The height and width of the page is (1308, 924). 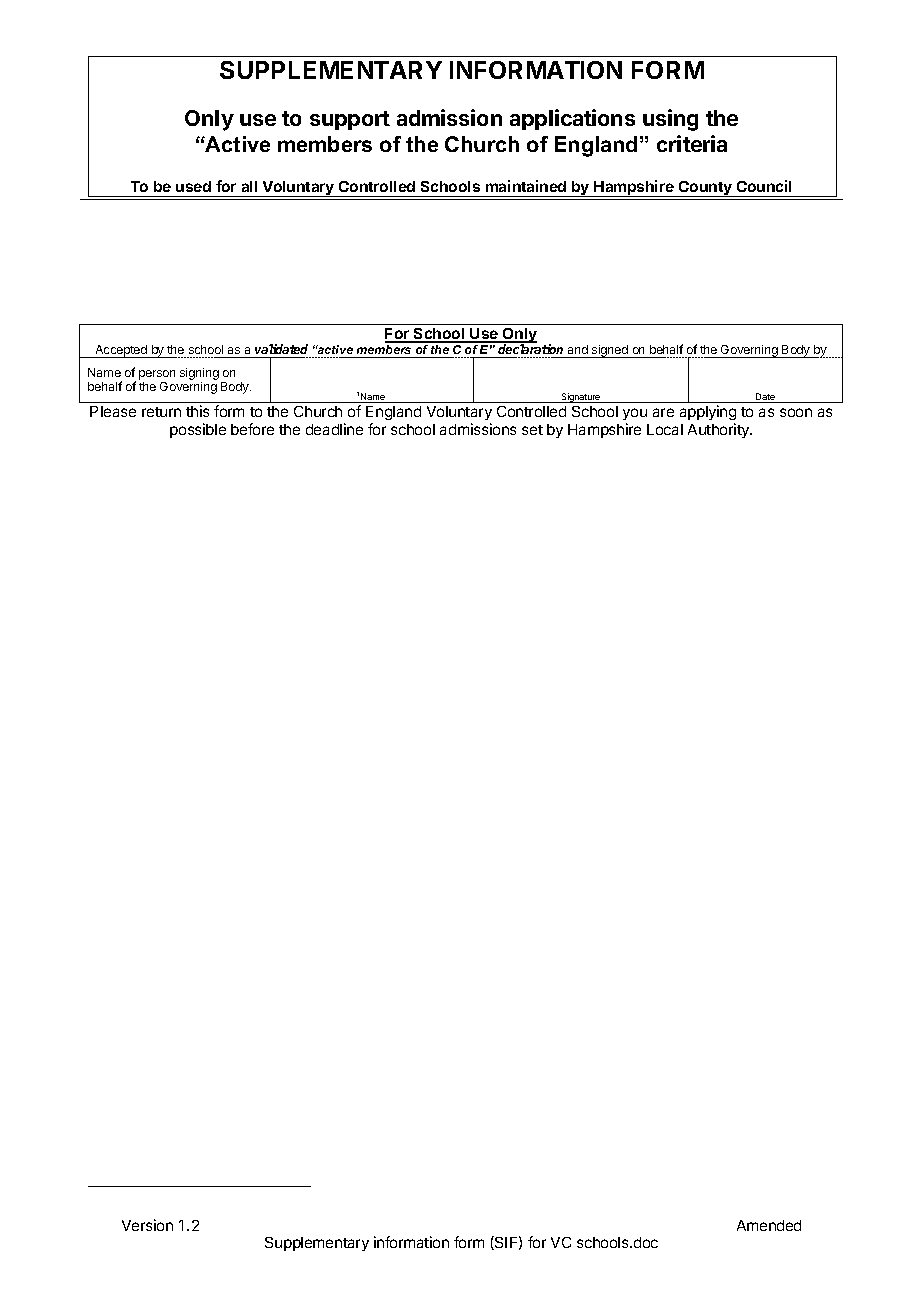 What do you see at coordinates (252, 429) in the page?
I see `before` at bounding box center [252, 429].
